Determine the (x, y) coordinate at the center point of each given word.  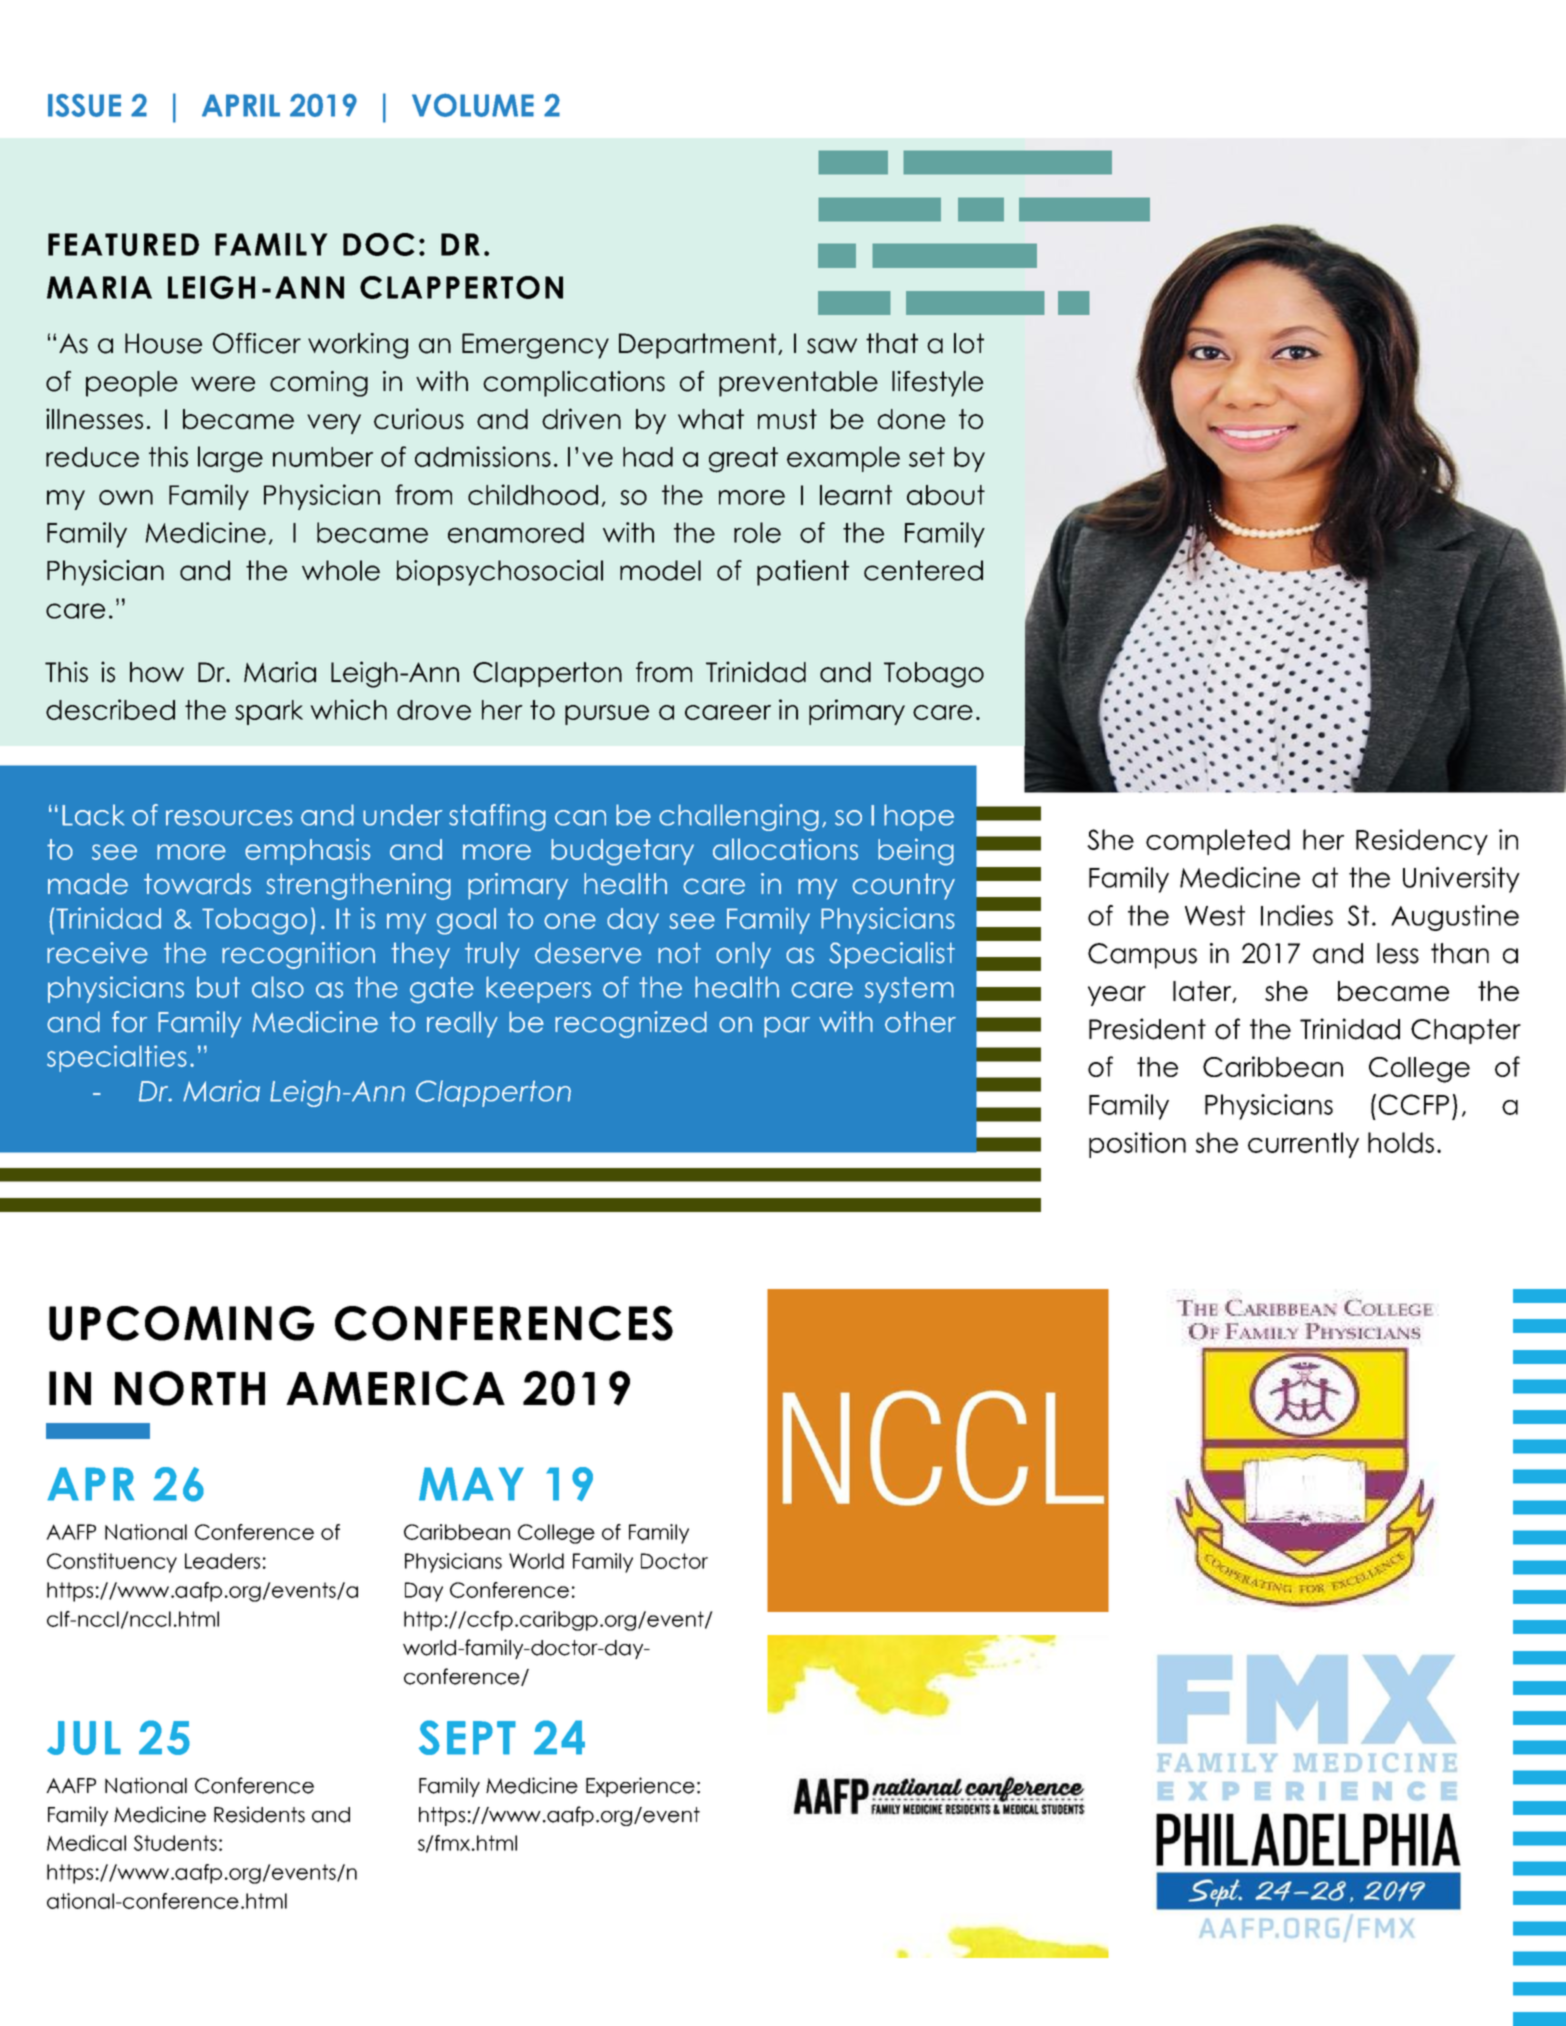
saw (832, 346)
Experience (640, 1787)
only (743, 955)
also (278, 987)
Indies (1297, 915)
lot (969, 343)
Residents (259, 1814)
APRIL (241, 105)
